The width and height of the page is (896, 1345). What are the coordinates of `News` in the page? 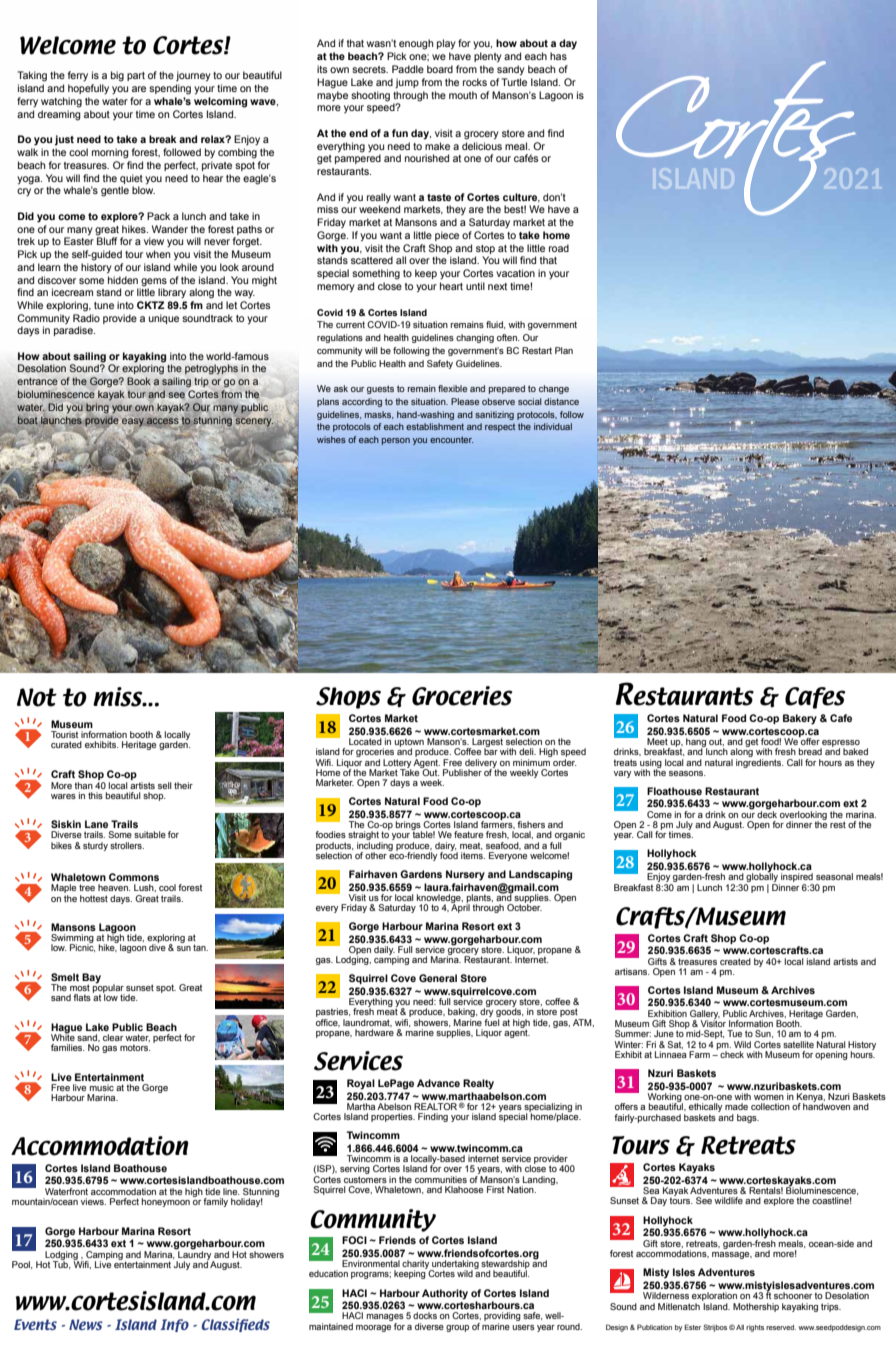 It's located at (86, 1324).
